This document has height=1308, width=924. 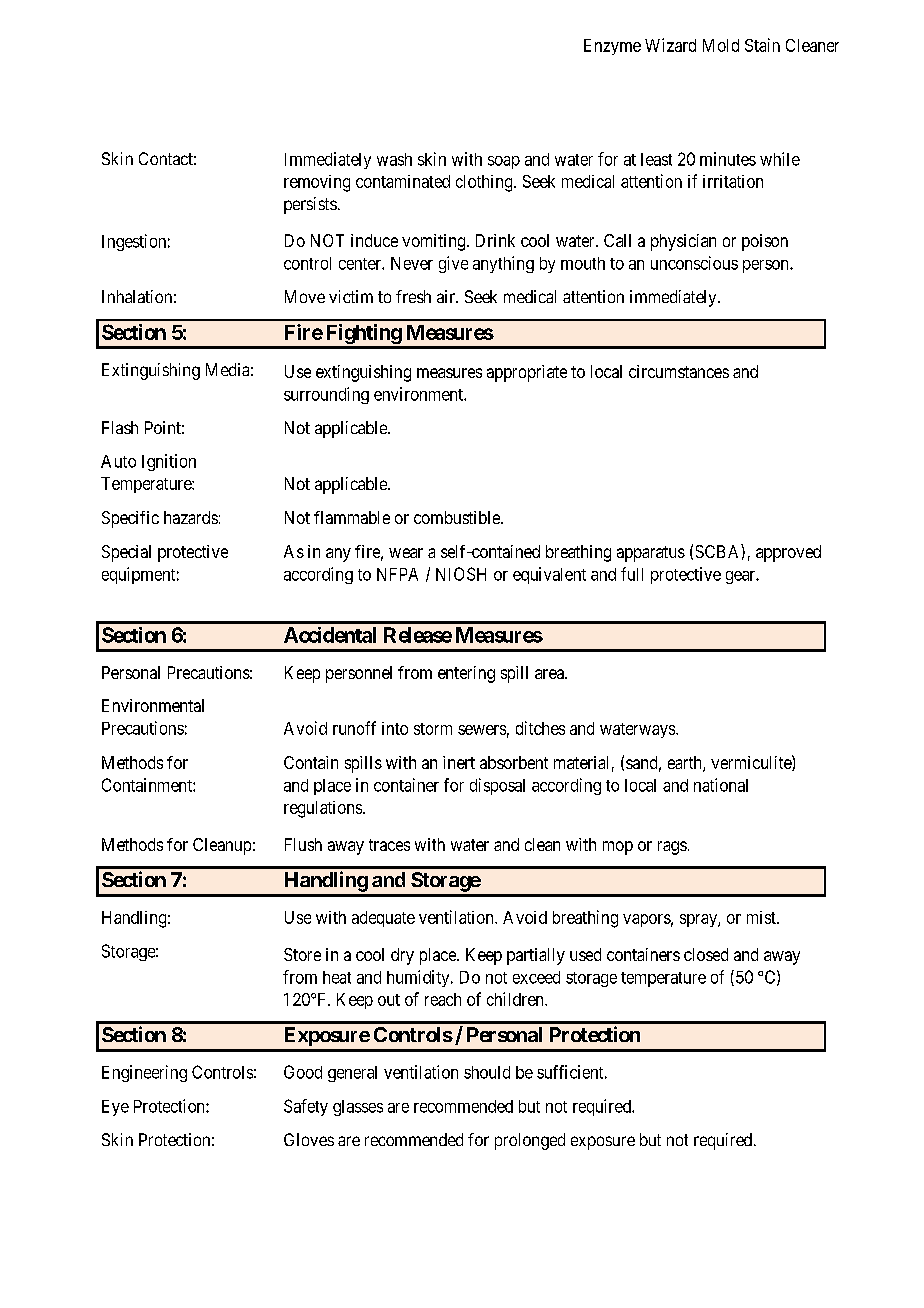 What do you see at coordinates (672, 848) in the document?
I see `rags` at bounding box center [672, 848].
